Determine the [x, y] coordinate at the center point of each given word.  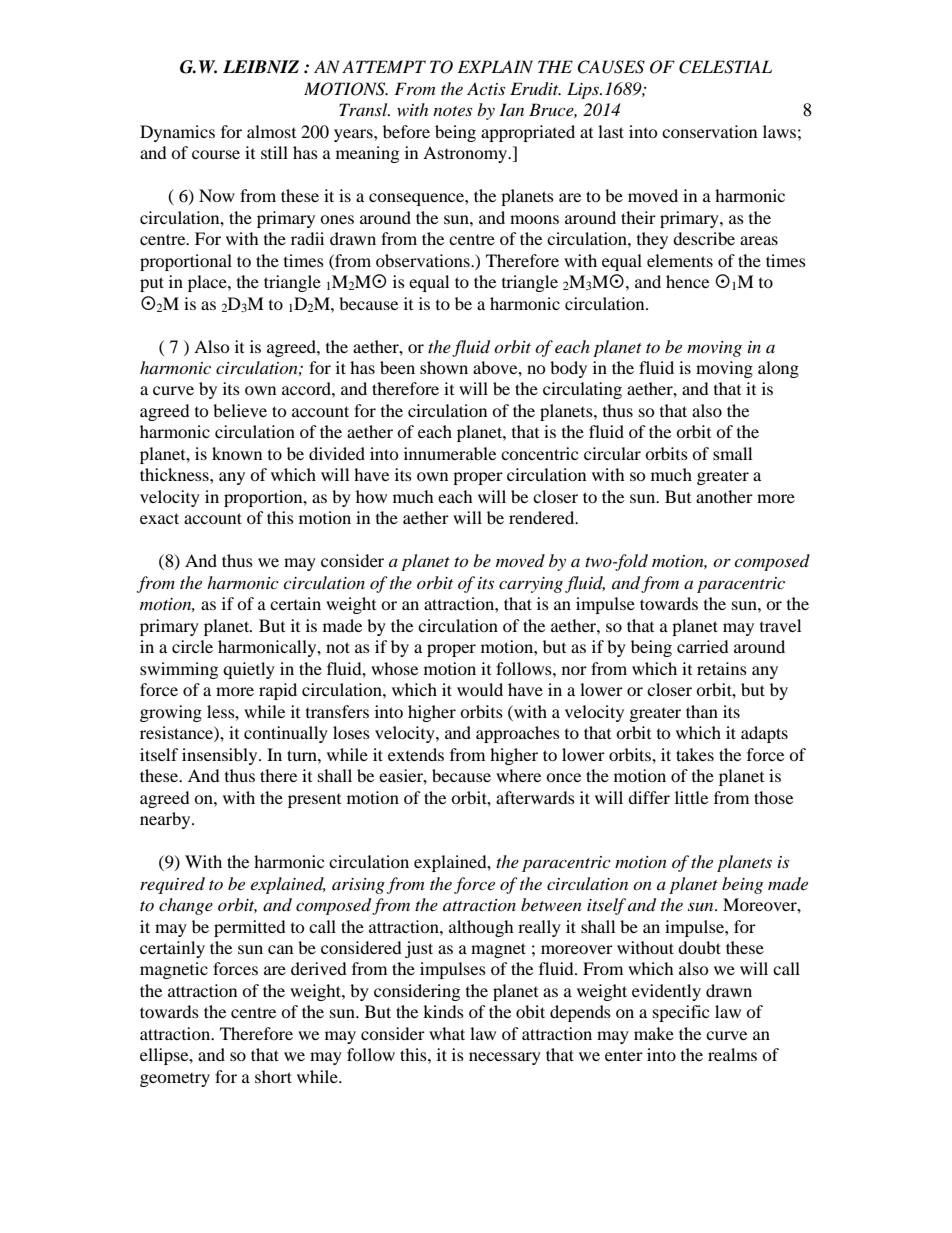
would [480, 689]
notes [452, 111]
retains [722, 668]
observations [424, 260]
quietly [249, 670]
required [172, 885]
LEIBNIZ [261, 66]
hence [687, 281]
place [208, 283]
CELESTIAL [725, 67]
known [237, 453]
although [481, 928]
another [724, 496]
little [691, 797]
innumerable [450, 453]
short [273, 1076]
